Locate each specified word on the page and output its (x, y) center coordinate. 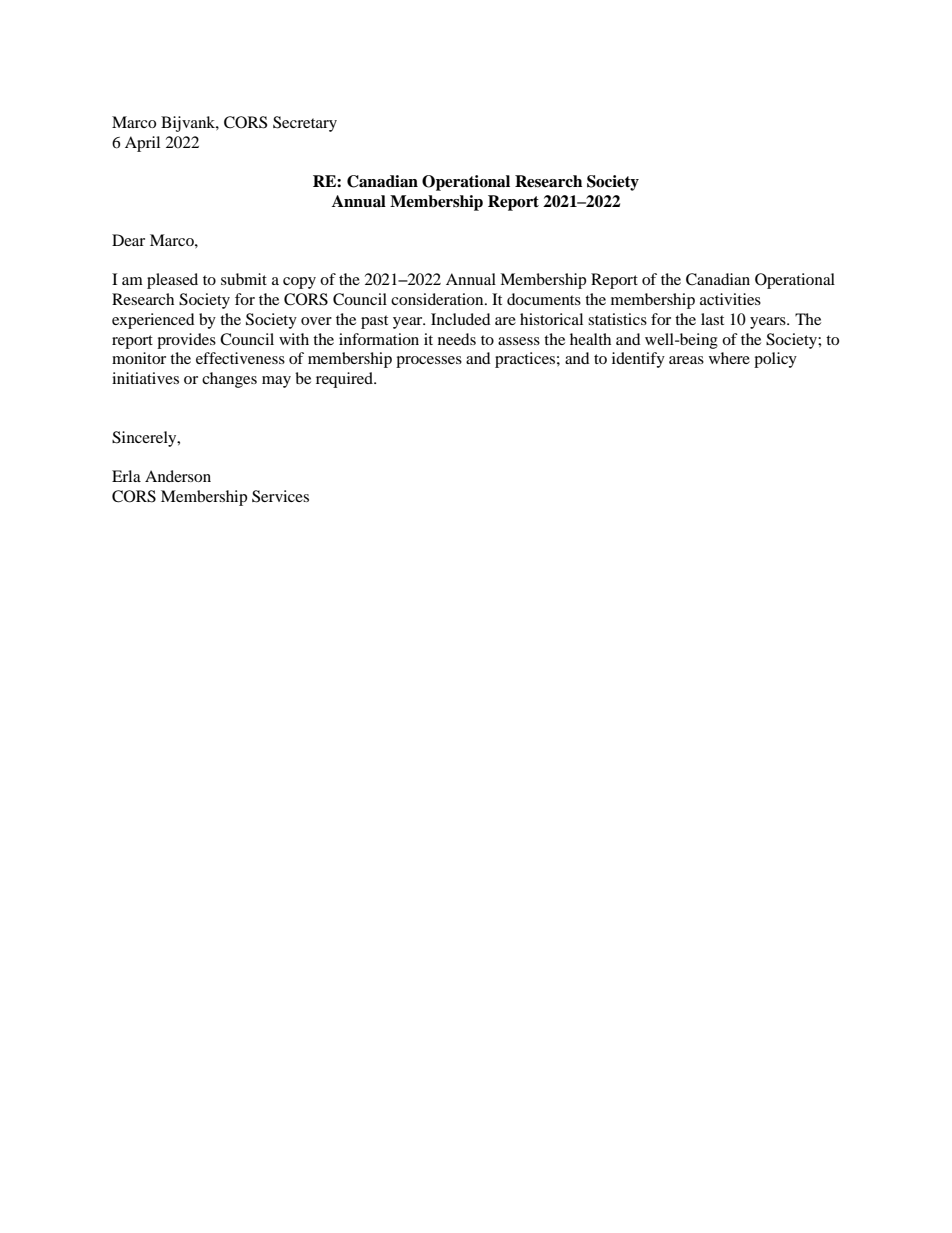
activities (730, 299)
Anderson (178, 476)
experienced (153, 321)
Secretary (305, 124)
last (712, 319)
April (142, 144)
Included (461, 319)
